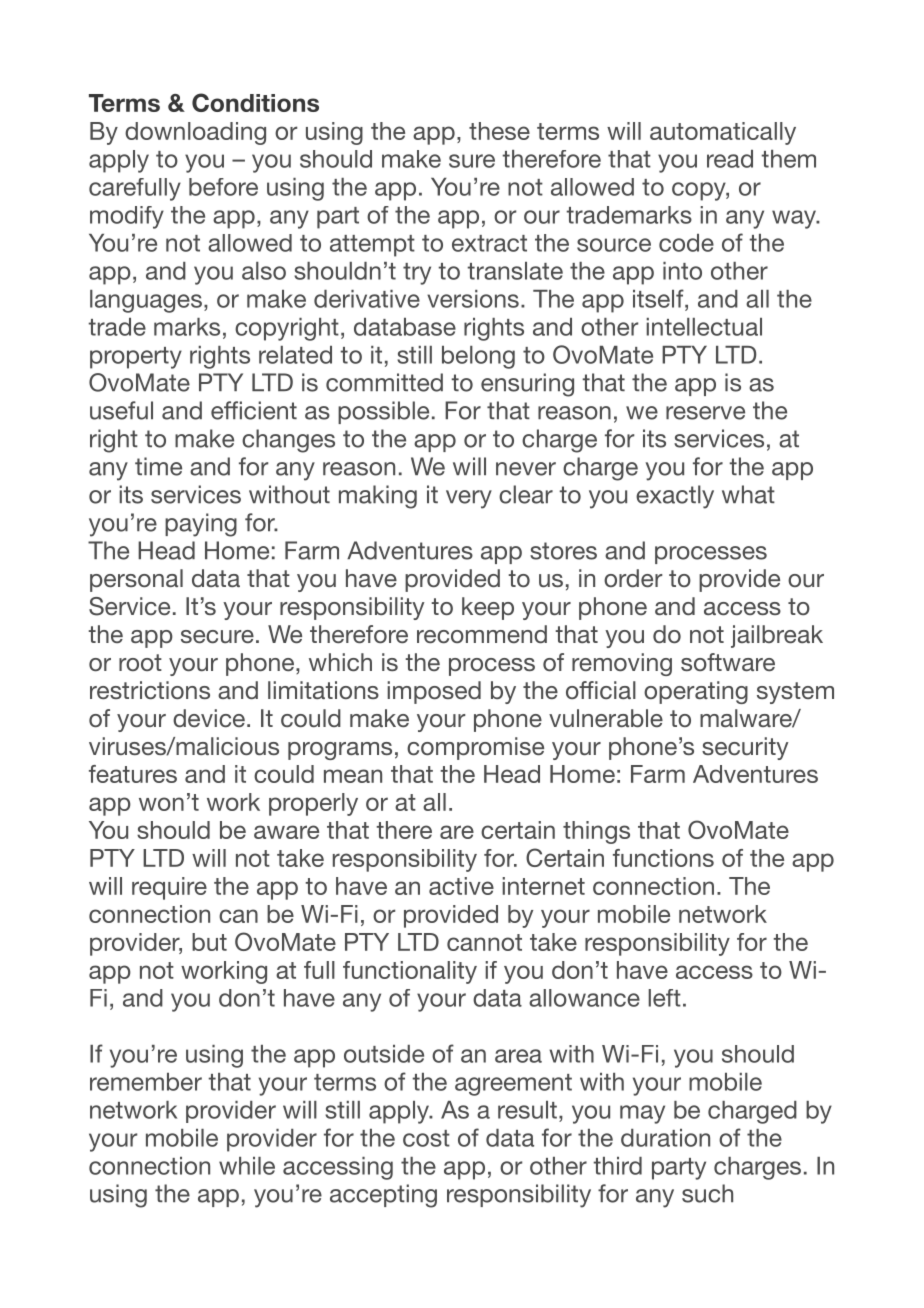  What do you see at coordinates (728, 662) in the screenshot?
I see `software` at bounding box center [728, 662].
